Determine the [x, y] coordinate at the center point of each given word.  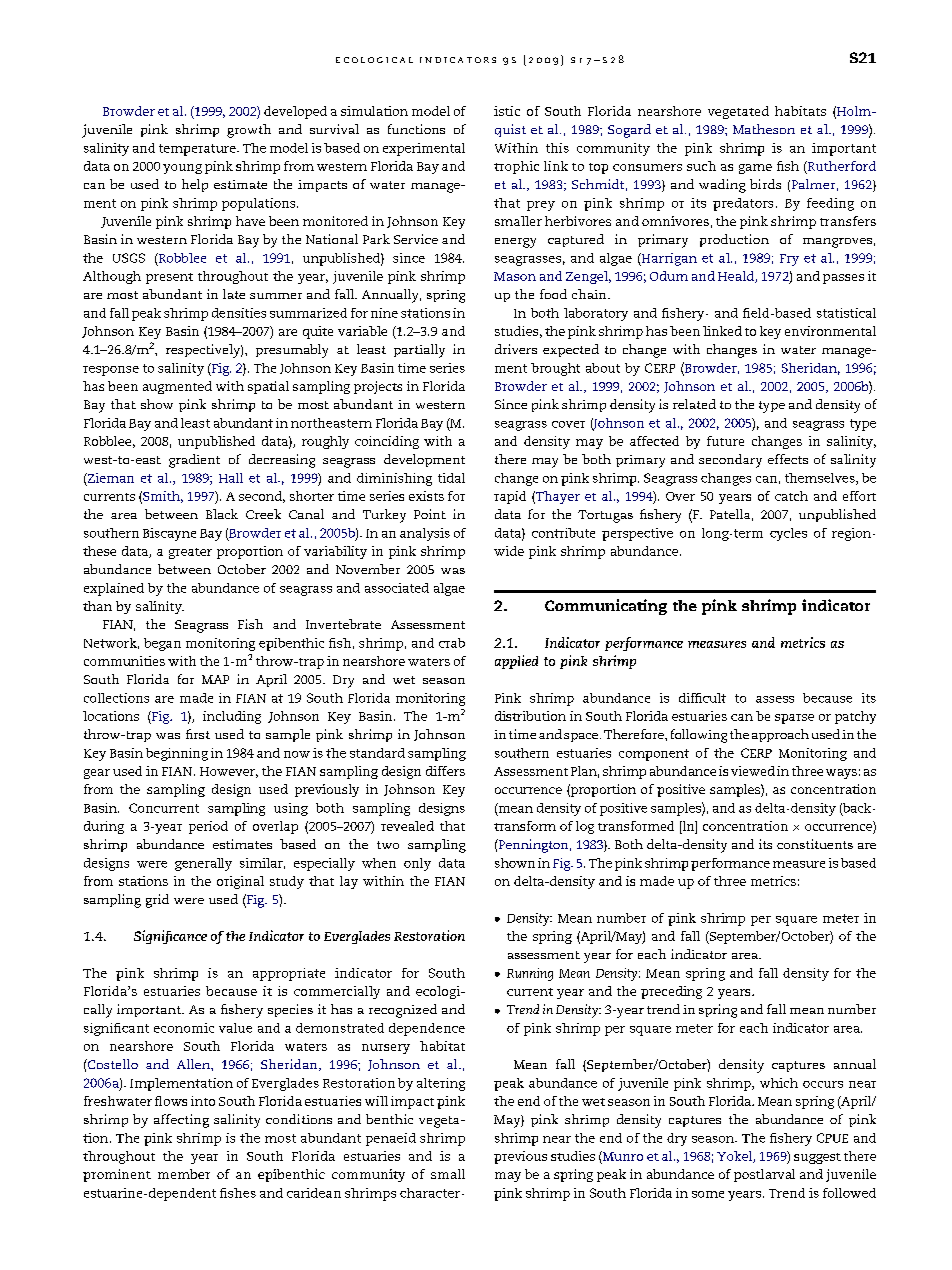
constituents [815, 844]
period [208, 827]
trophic [516, 167]
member [184, 1174]
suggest [817, 1158]
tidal [451, 478]
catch [791, 496]
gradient [194, 461]
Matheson [764, 129]
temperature [198, 150]
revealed [407, 826]
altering [441, 1084]
